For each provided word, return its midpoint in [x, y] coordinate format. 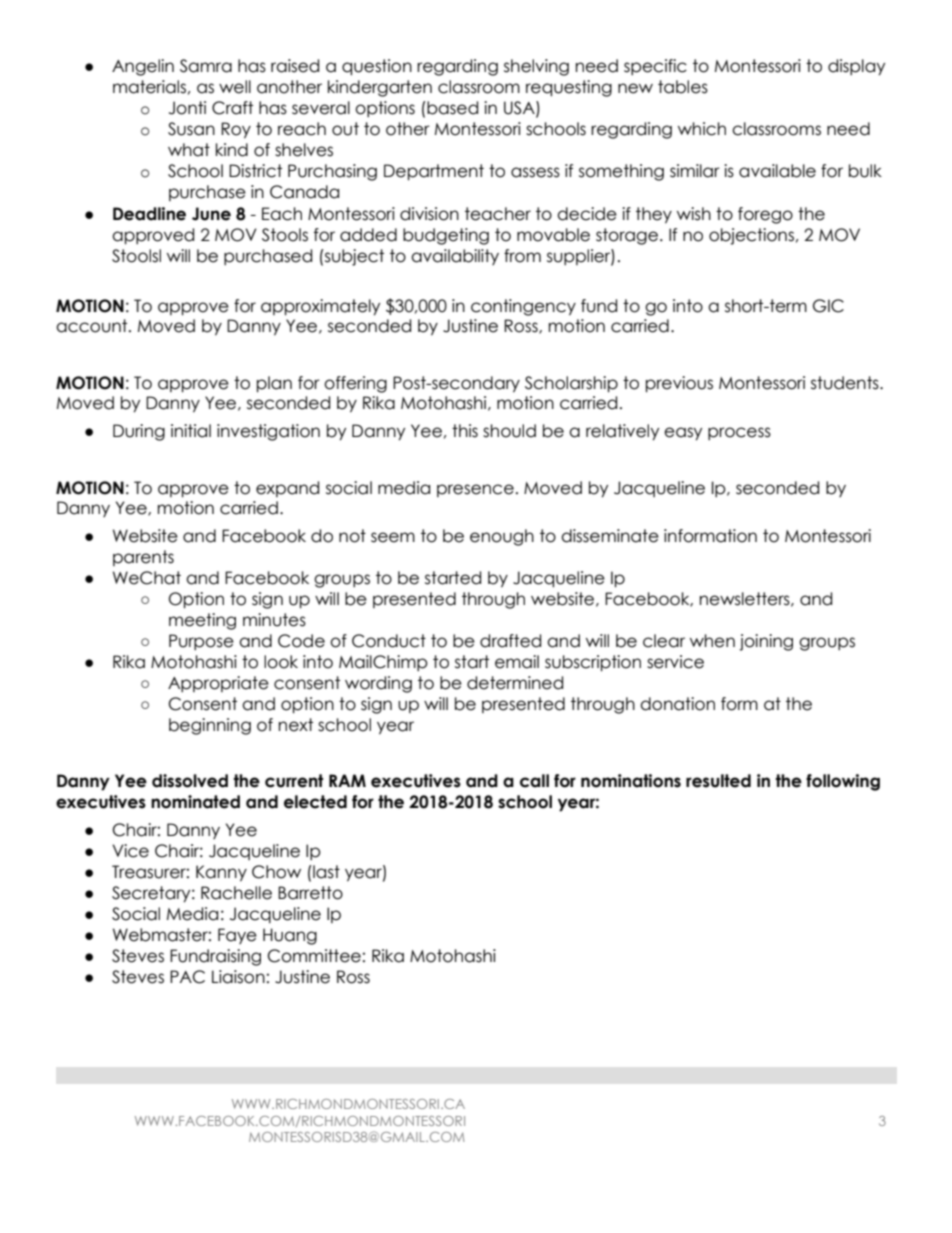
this [465, 431]
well [235, 87]
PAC [187, 977]
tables [683, 87]
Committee [314, 956]
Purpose [201, 642]
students [846, 383]
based [452, 108]
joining [766, 642]
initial [191, 431]
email [517, 662]
